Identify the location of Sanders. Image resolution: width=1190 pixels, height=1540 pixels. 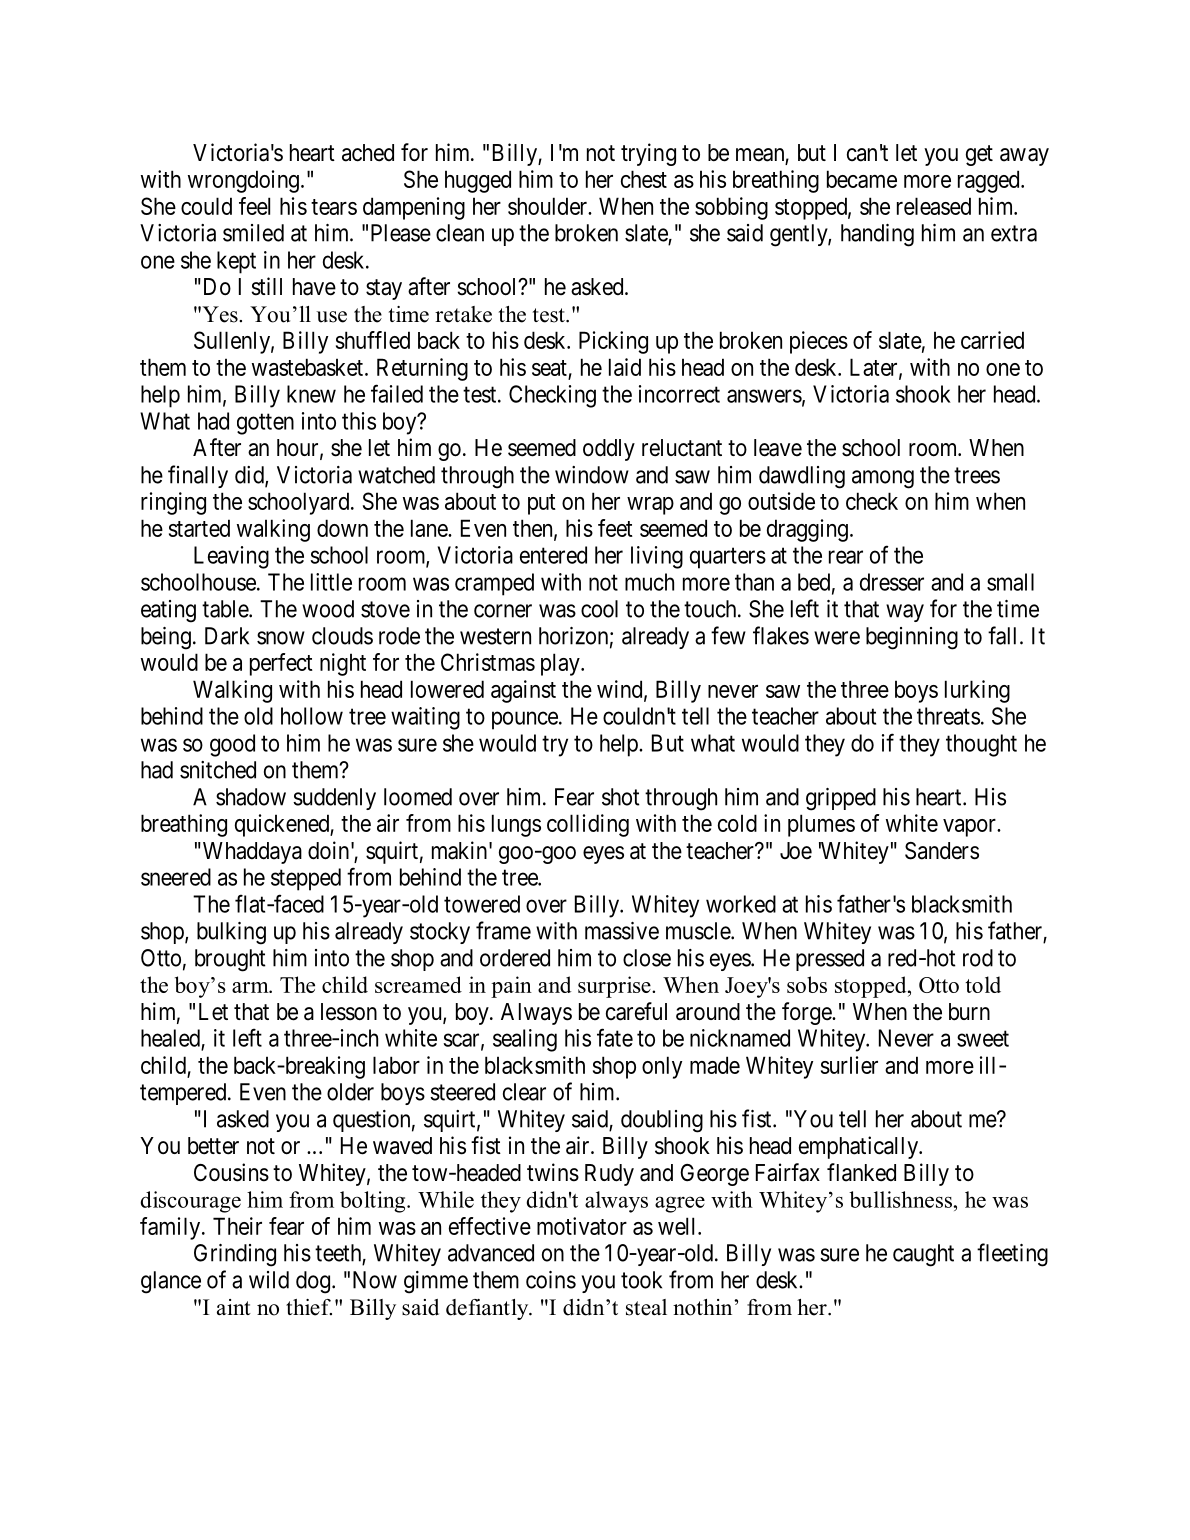
(942, 851).
